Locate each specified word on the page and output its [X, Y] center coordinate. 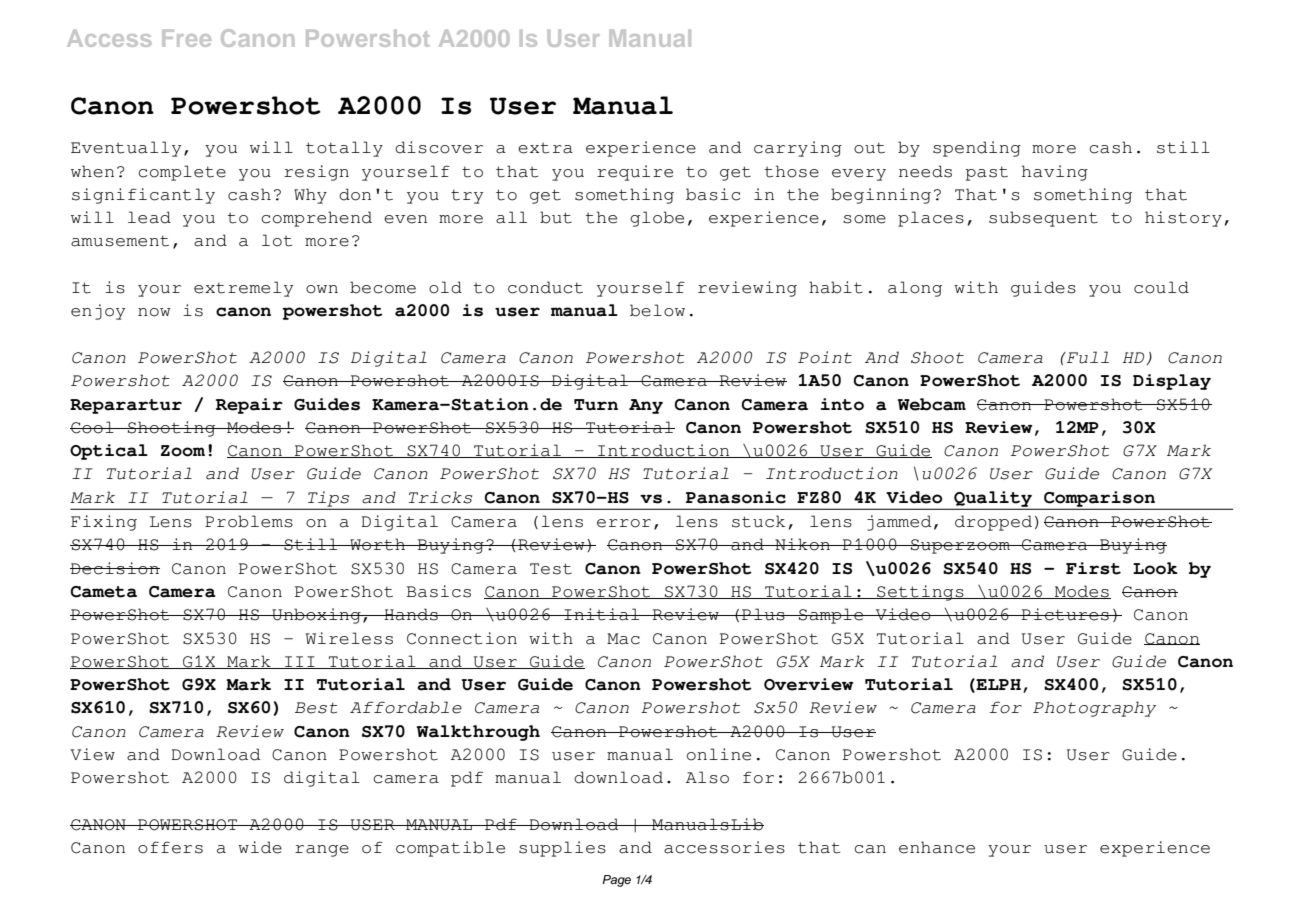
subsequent [1043, 219]
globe [657, 219]
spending [977, 149]
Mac [623, 639]
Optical [109, 452]
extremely [243, 289]
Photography [1094, 709]
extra [545, 148]
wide [260, 847]
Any [646, 406]
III [300, 662]
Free [186, 38]
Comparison [1099, 500]
